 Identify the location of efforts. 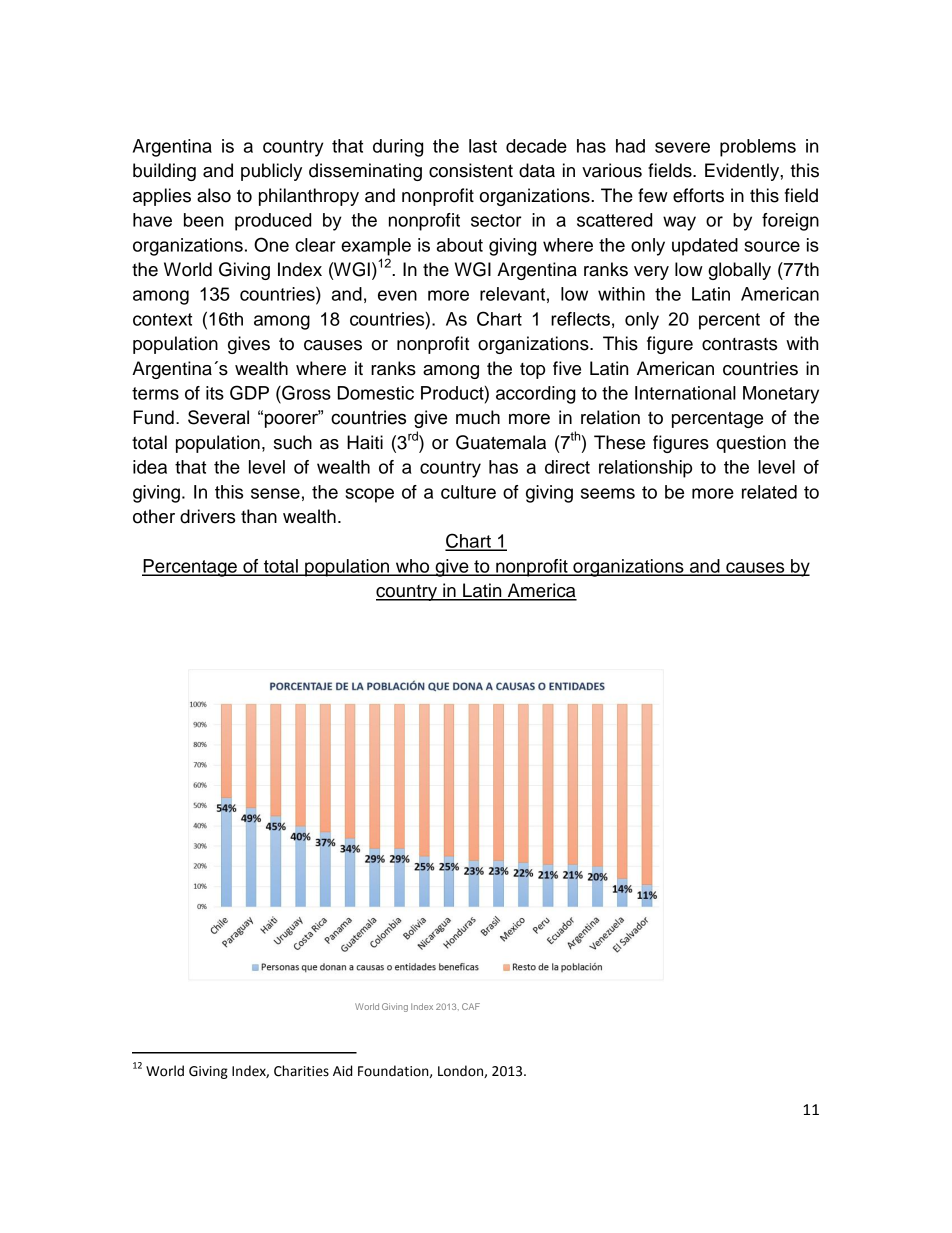
(698, 195).
